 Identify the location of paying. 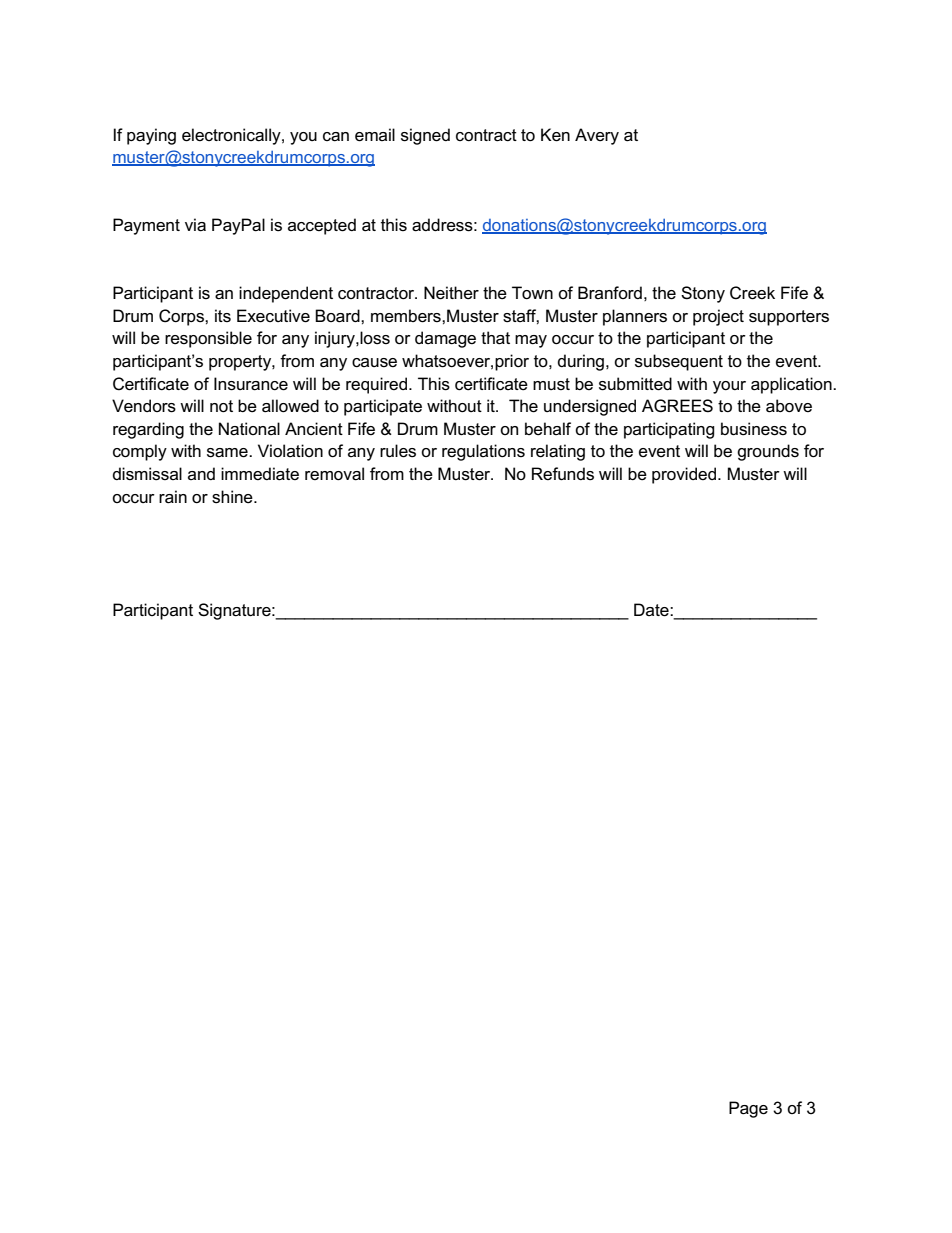
(151, 136).
